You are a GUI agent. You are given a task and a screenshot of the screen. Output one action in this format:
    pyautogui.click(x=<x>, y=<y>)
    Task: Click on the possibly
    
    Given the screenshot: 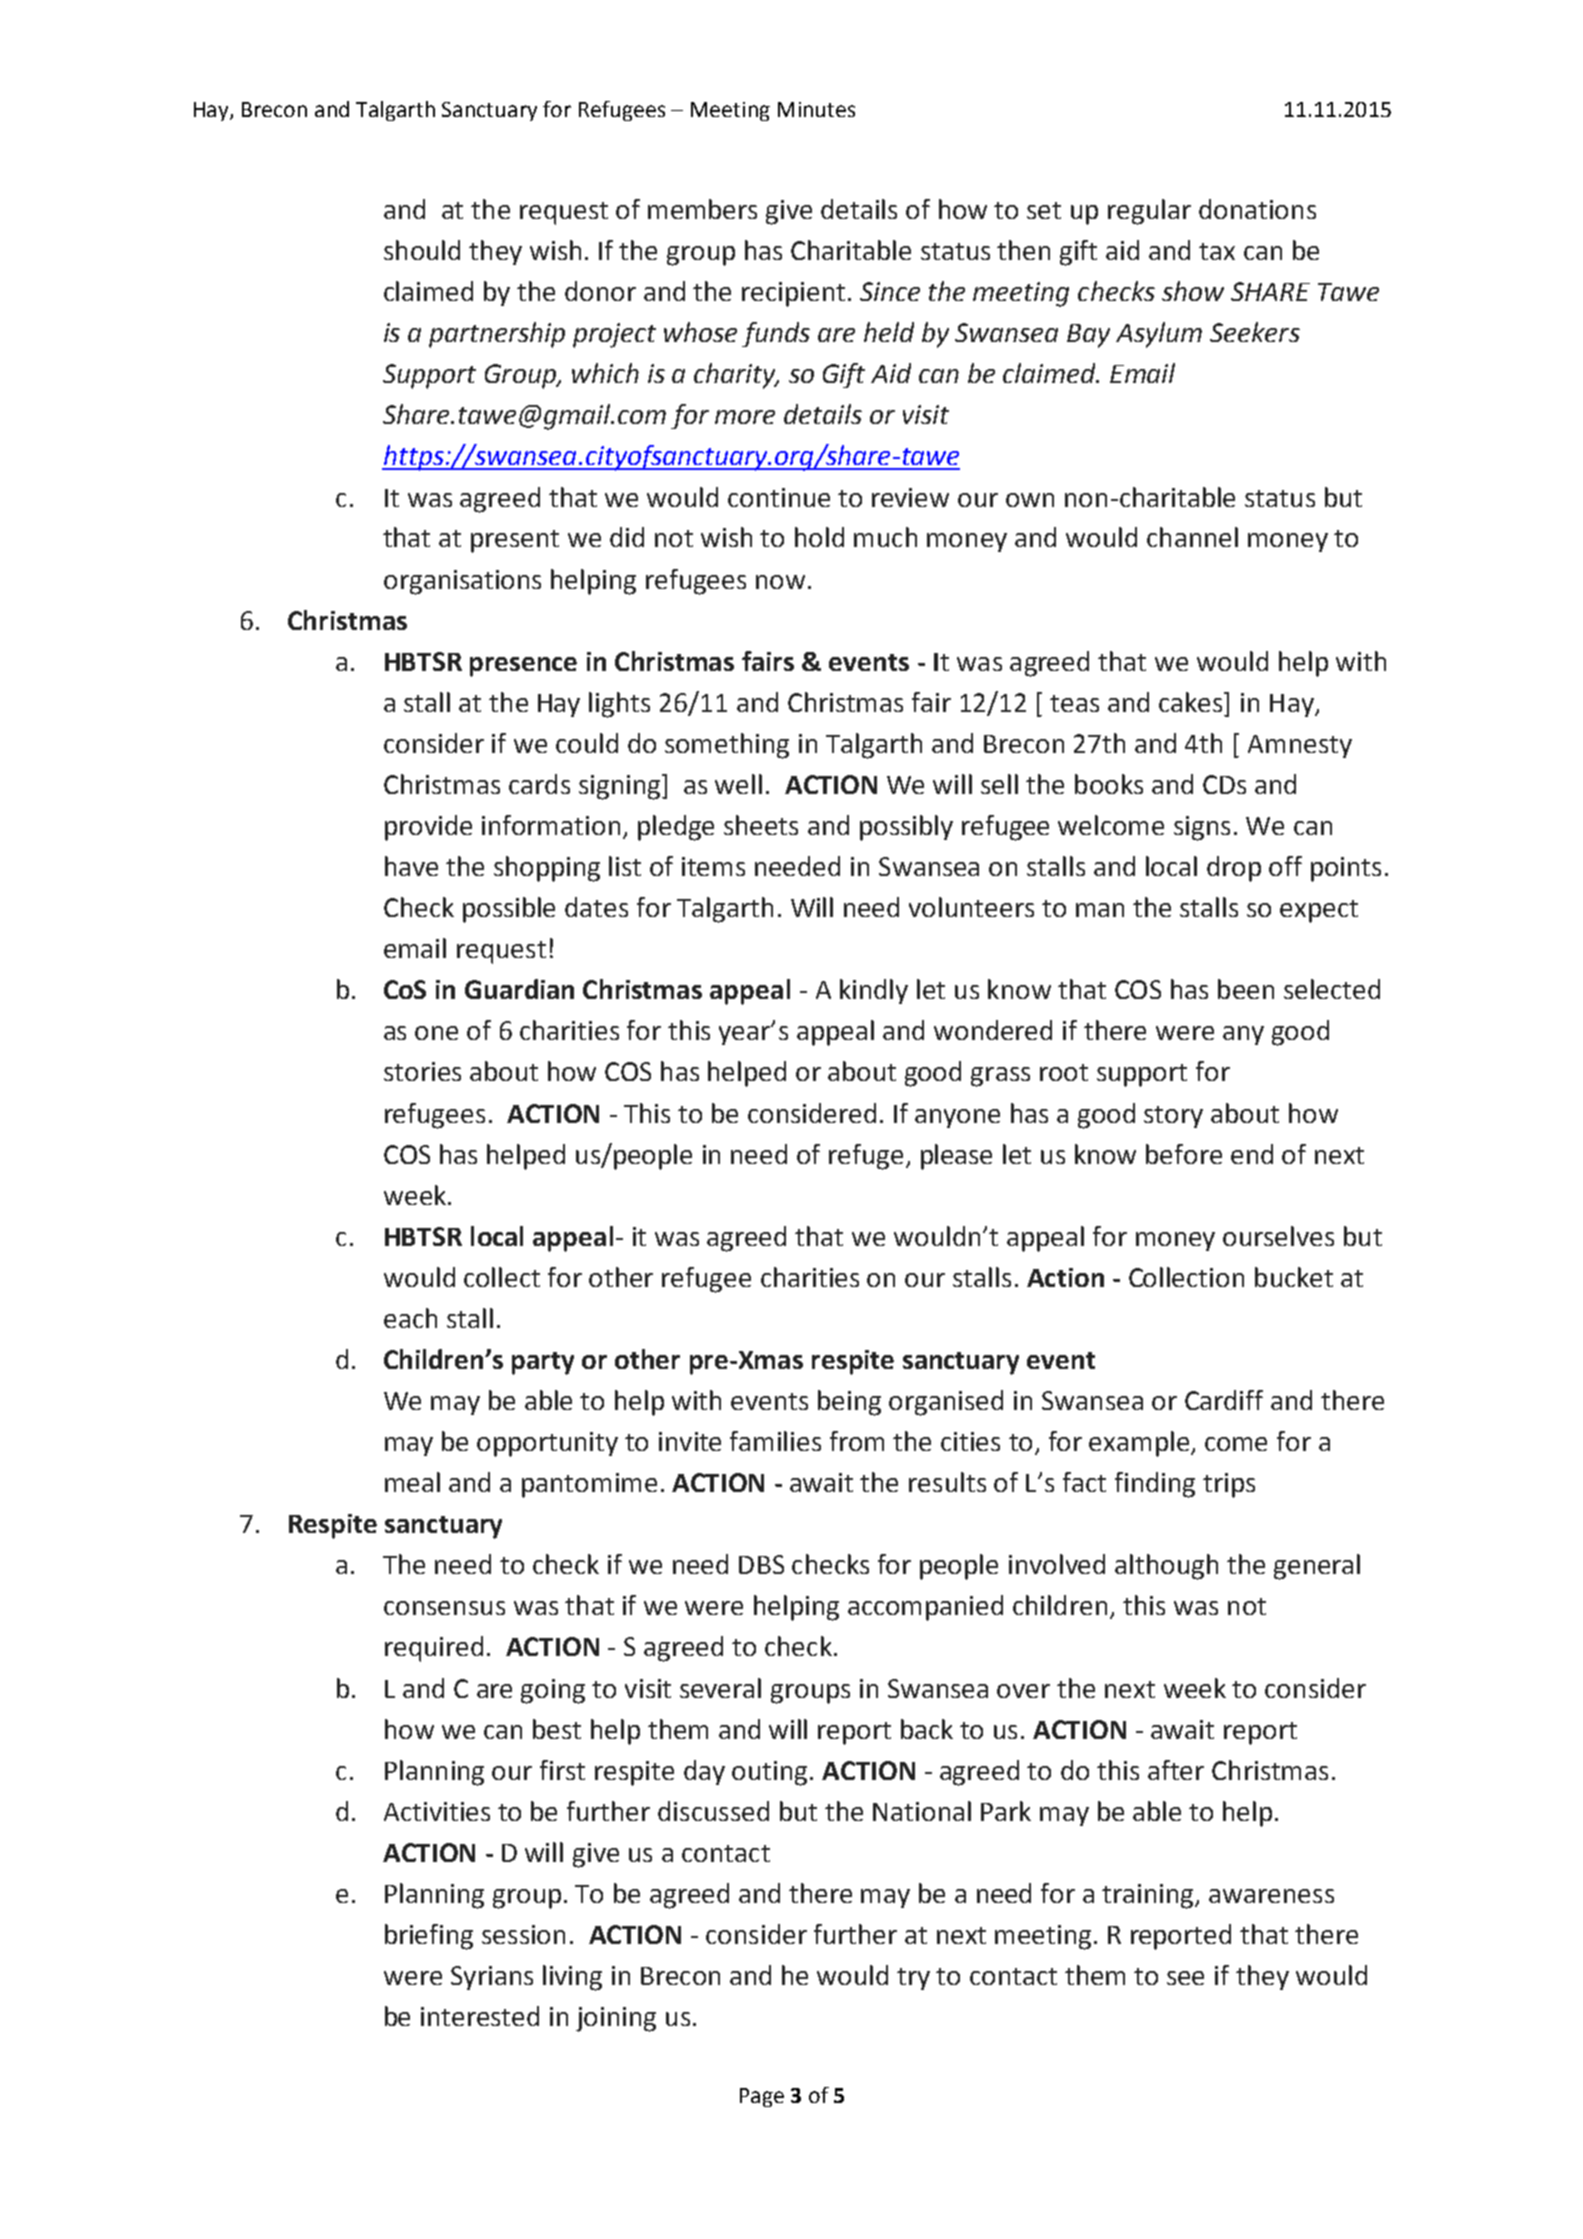 What is the action you would take?
    pyautogui.click(x=906, y=828)
